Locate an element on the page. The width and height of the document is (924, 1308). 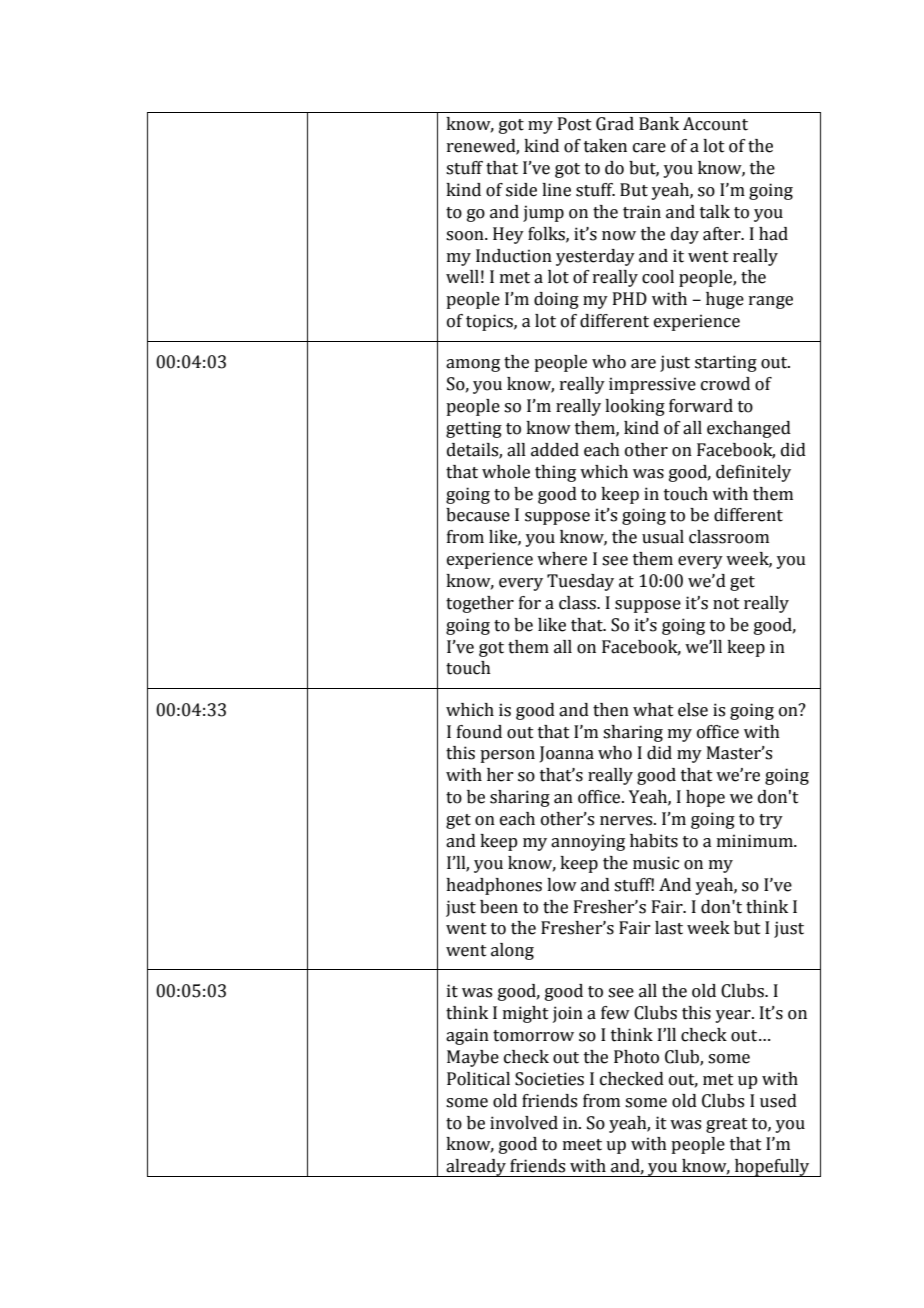
involved is located at coordinates (524, 1123).
